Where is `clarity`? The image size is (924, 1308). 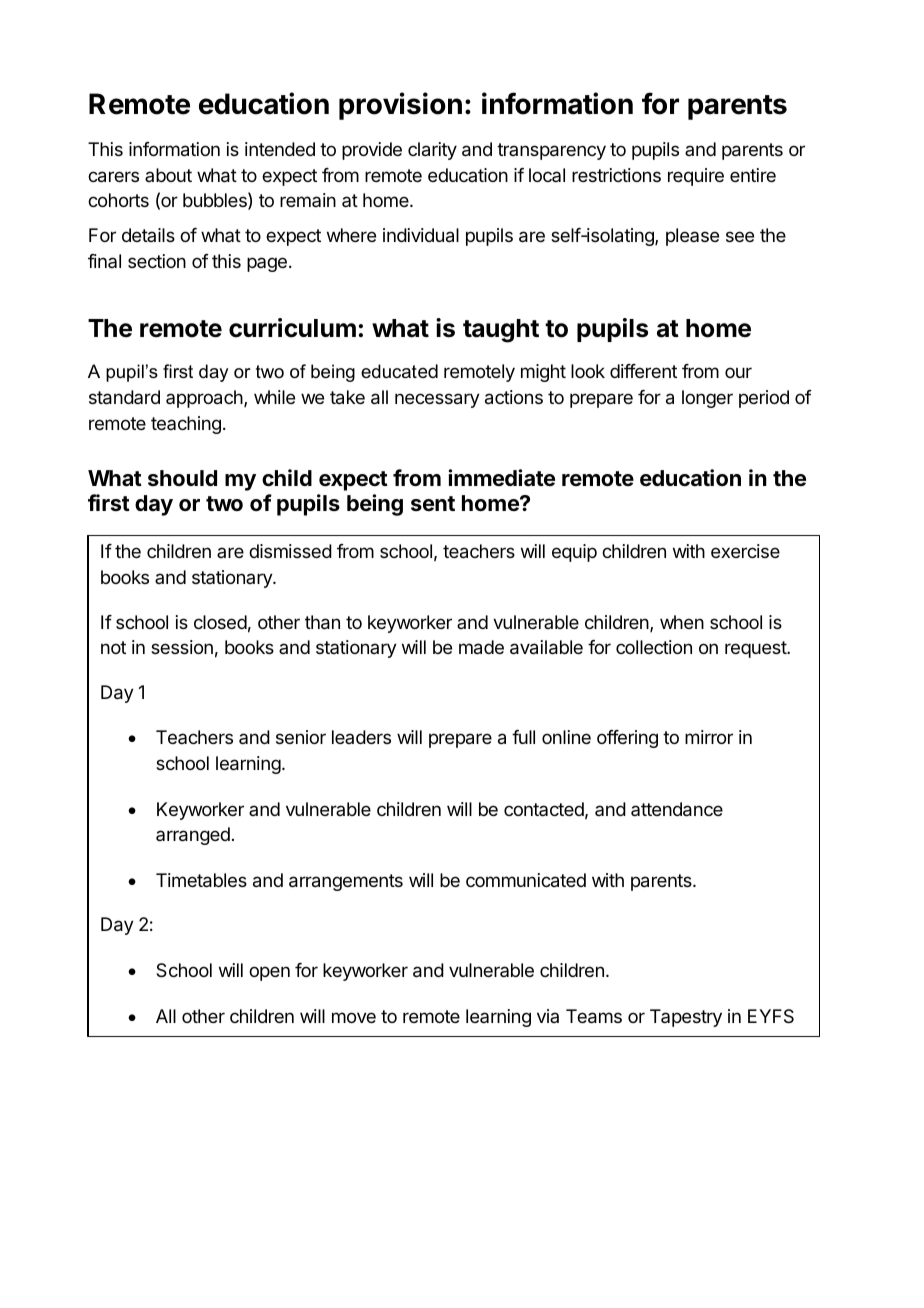
clarity is located at coordinates (432, 151).
